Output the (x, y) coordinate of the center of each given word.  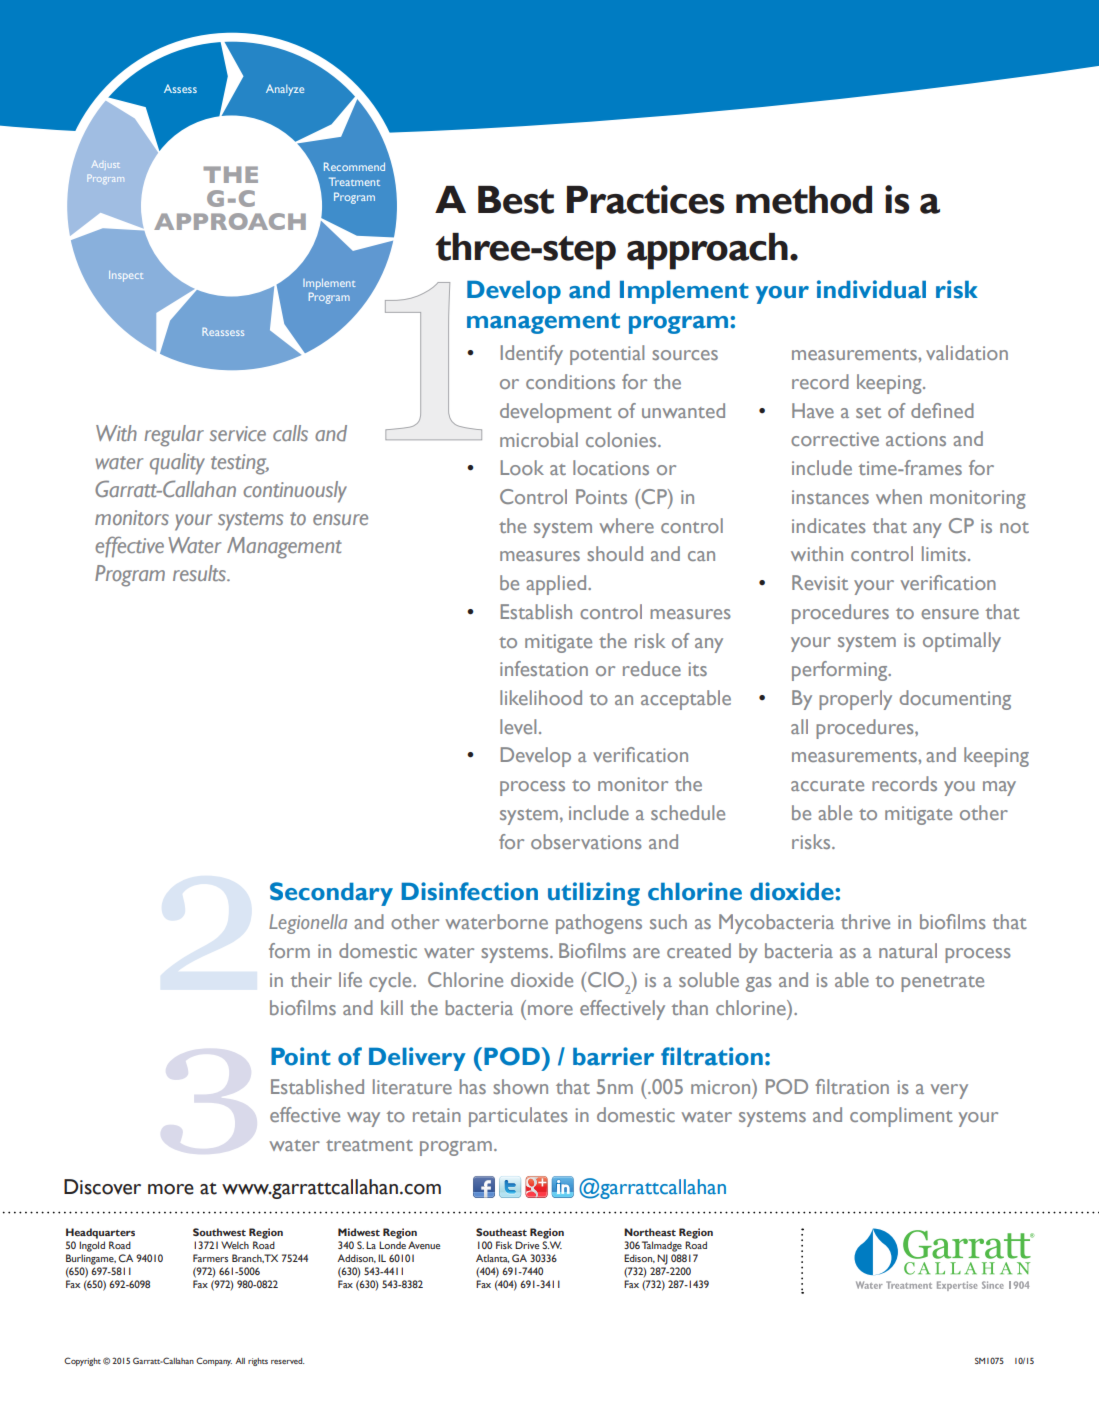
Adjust (106, 164)
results (200, 573)
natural (908, 950)
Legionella (308, 924)
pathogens (599, 924)
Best (516, 200)
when (899, 496)
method (804, 200)
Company (214, 1361)
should (615, 553)
